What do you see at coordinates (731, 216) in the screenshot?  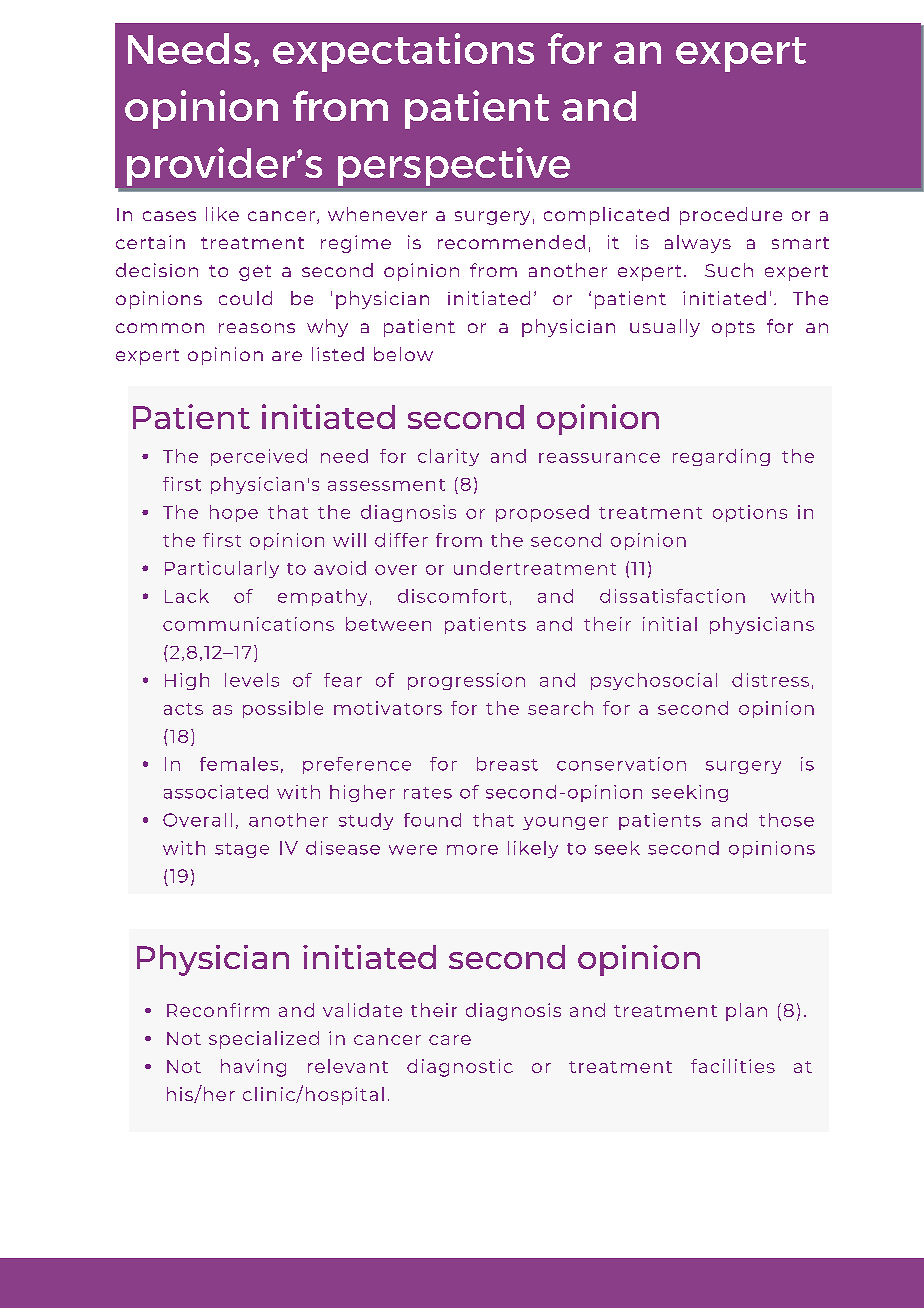 I see `procedure` at bounding box center [731, 216].
